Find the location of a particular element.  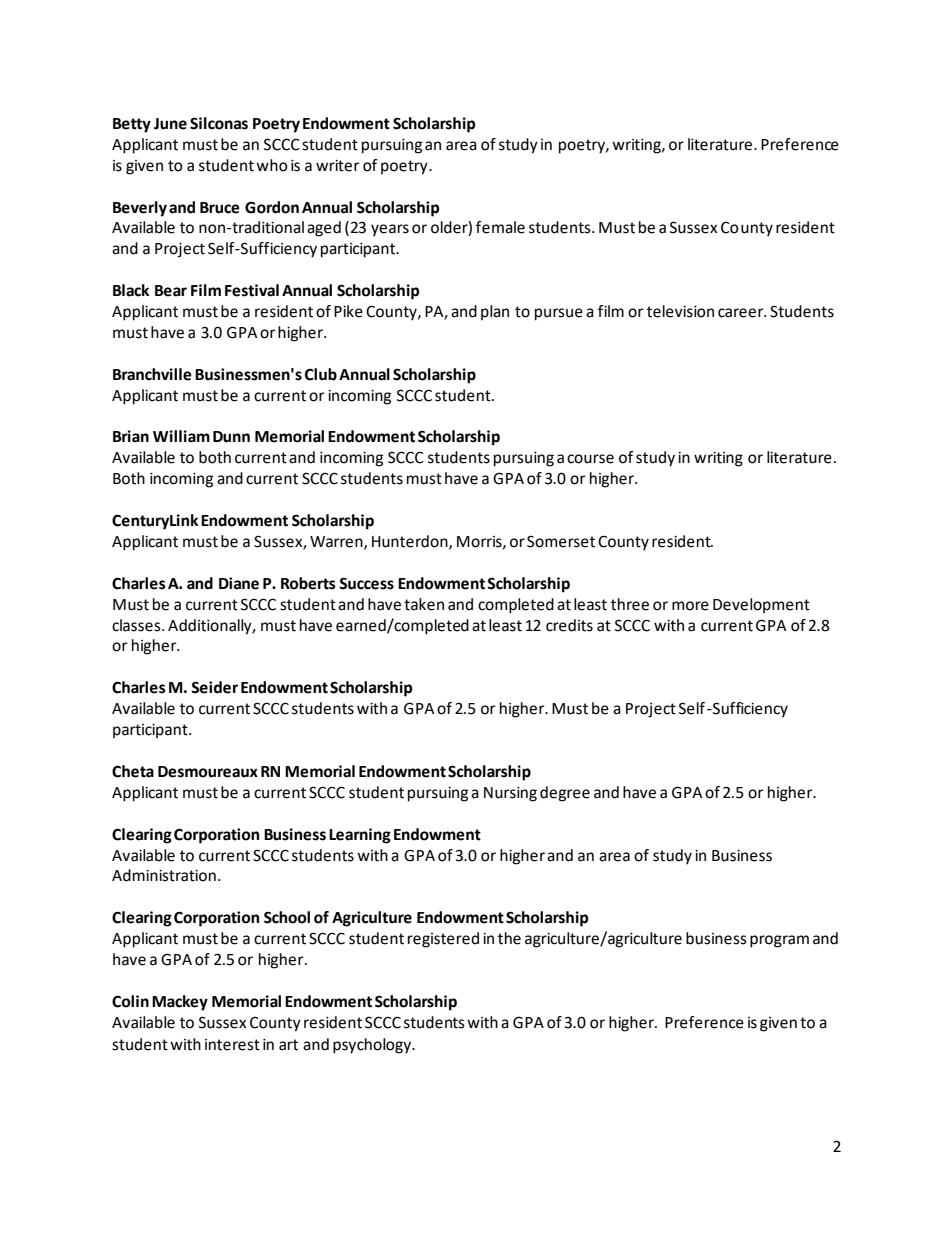

female is located at coordinates (500, 227).
